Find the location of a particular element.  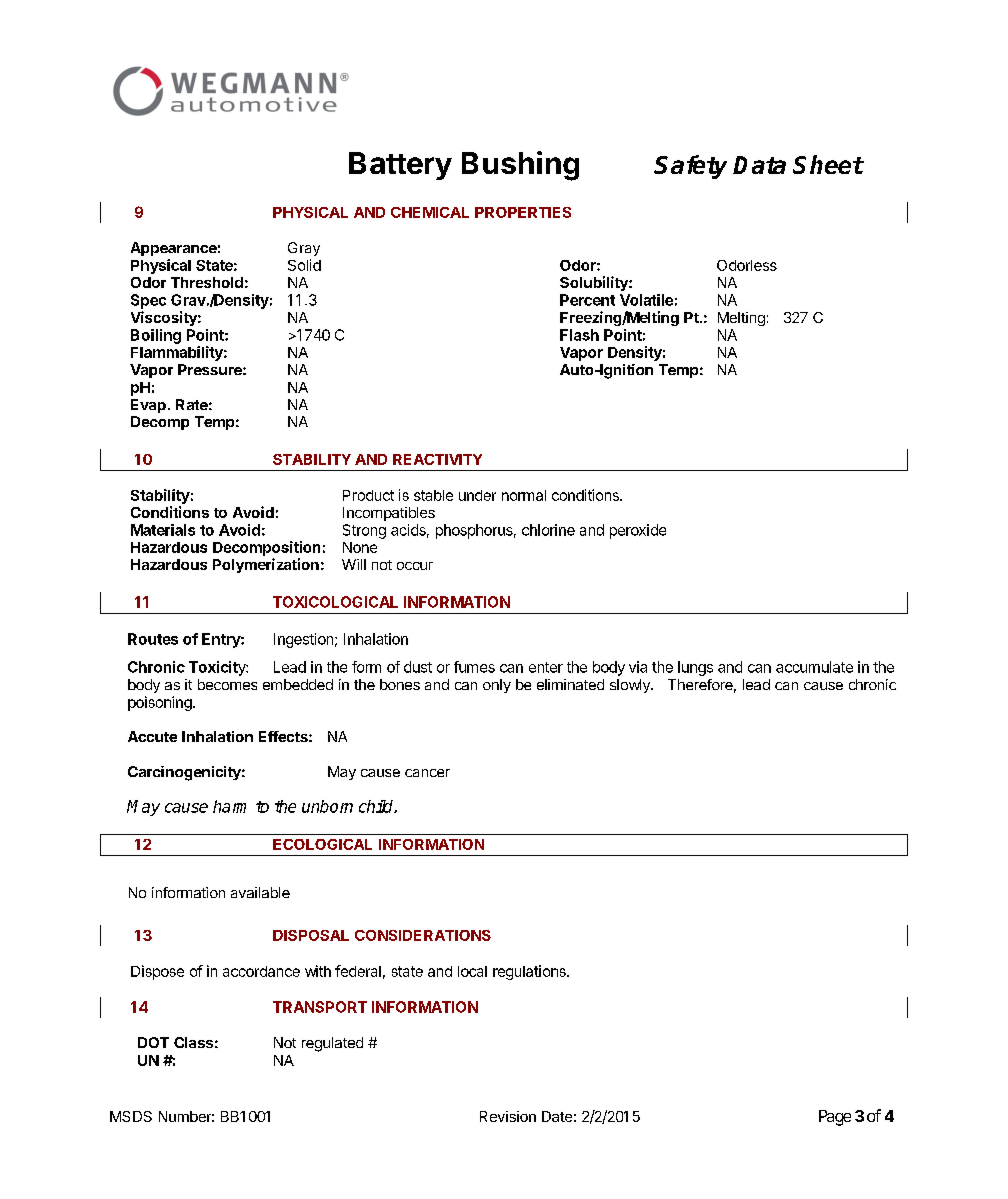

PROPERTIES is located at coordinates (523, 212).
